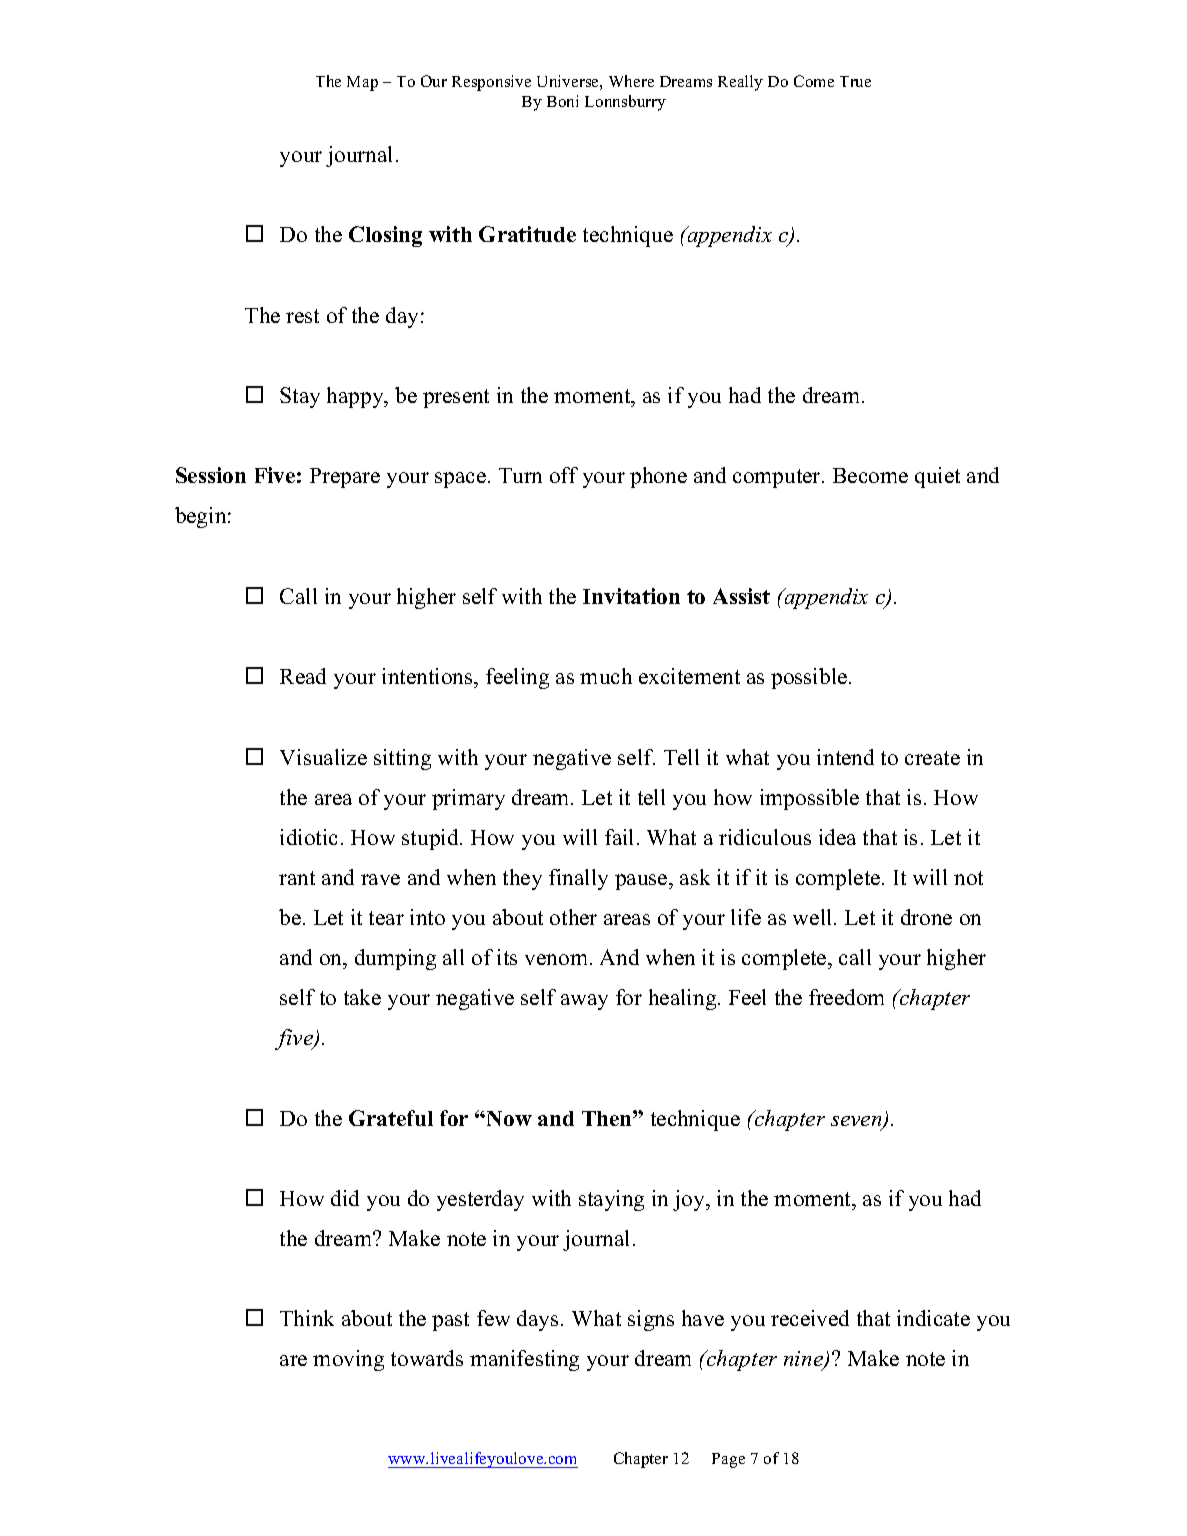 This document has height=1536, width=1187. I want to click on fail, so click(619, 837).
